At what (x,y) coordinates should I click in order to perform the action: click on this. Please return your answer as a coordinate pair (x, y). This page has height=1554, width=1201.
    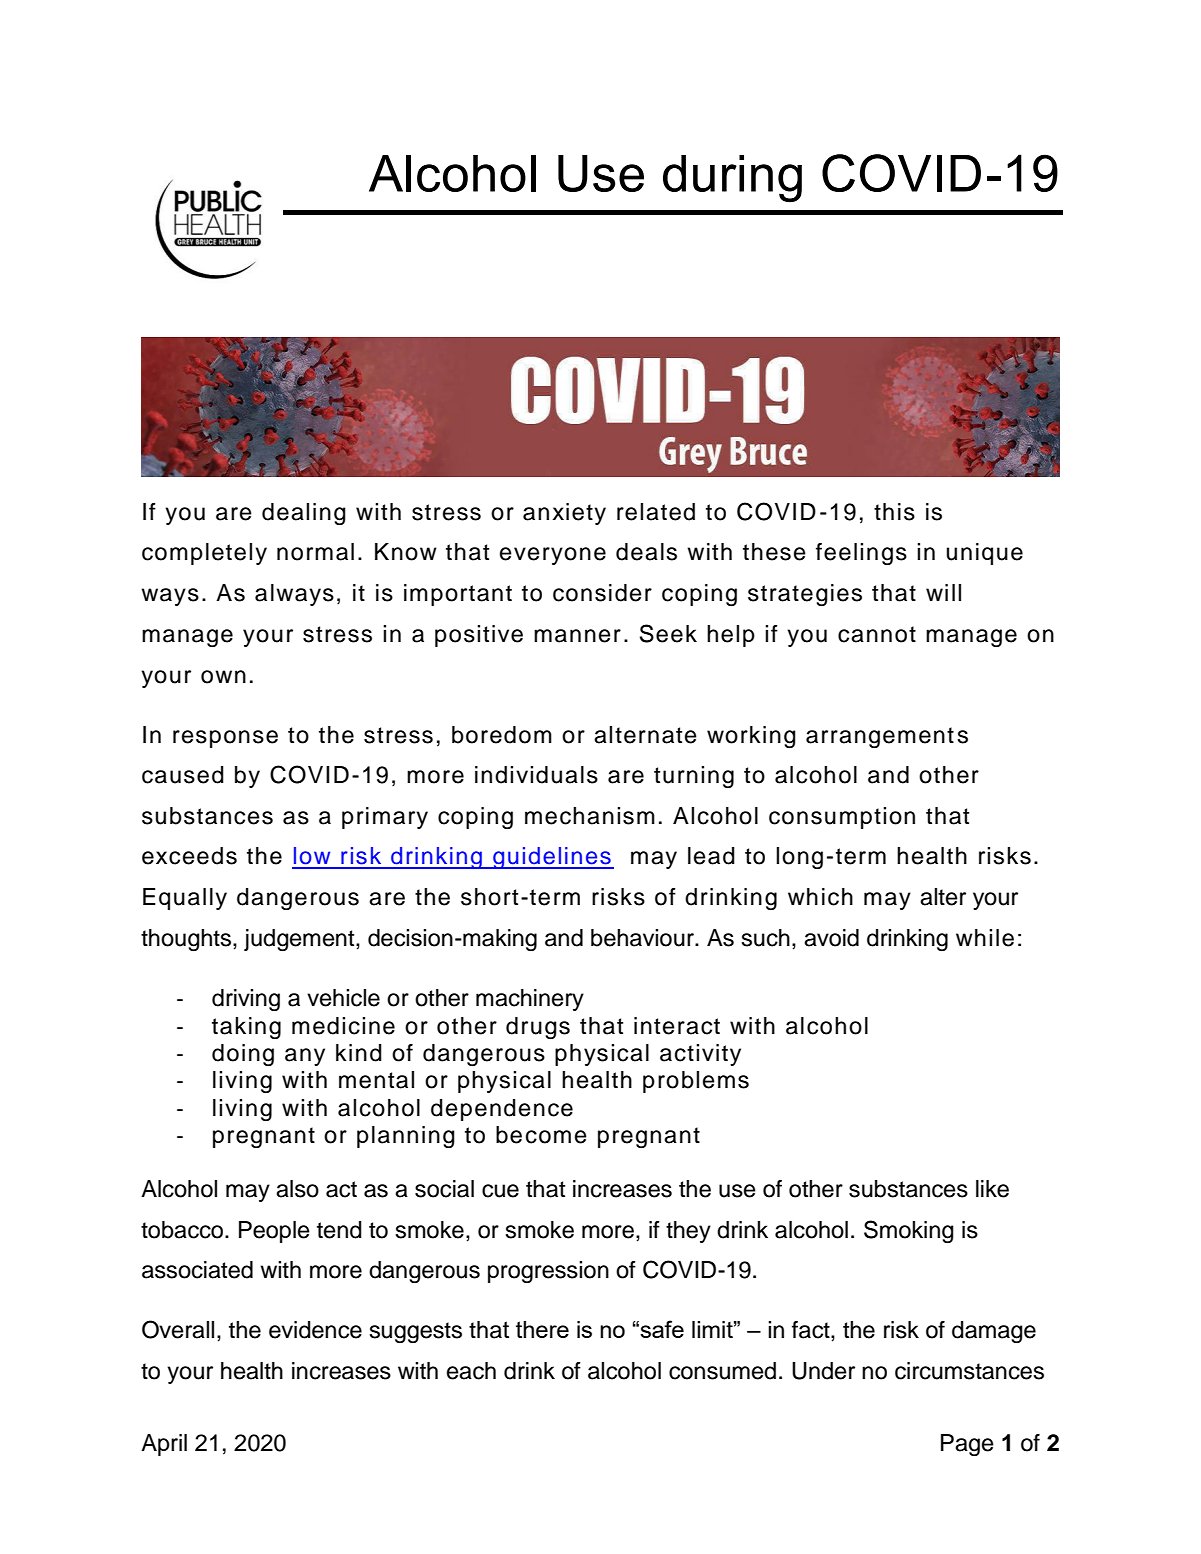
    Looking at the image, I should click on (894, 512).
